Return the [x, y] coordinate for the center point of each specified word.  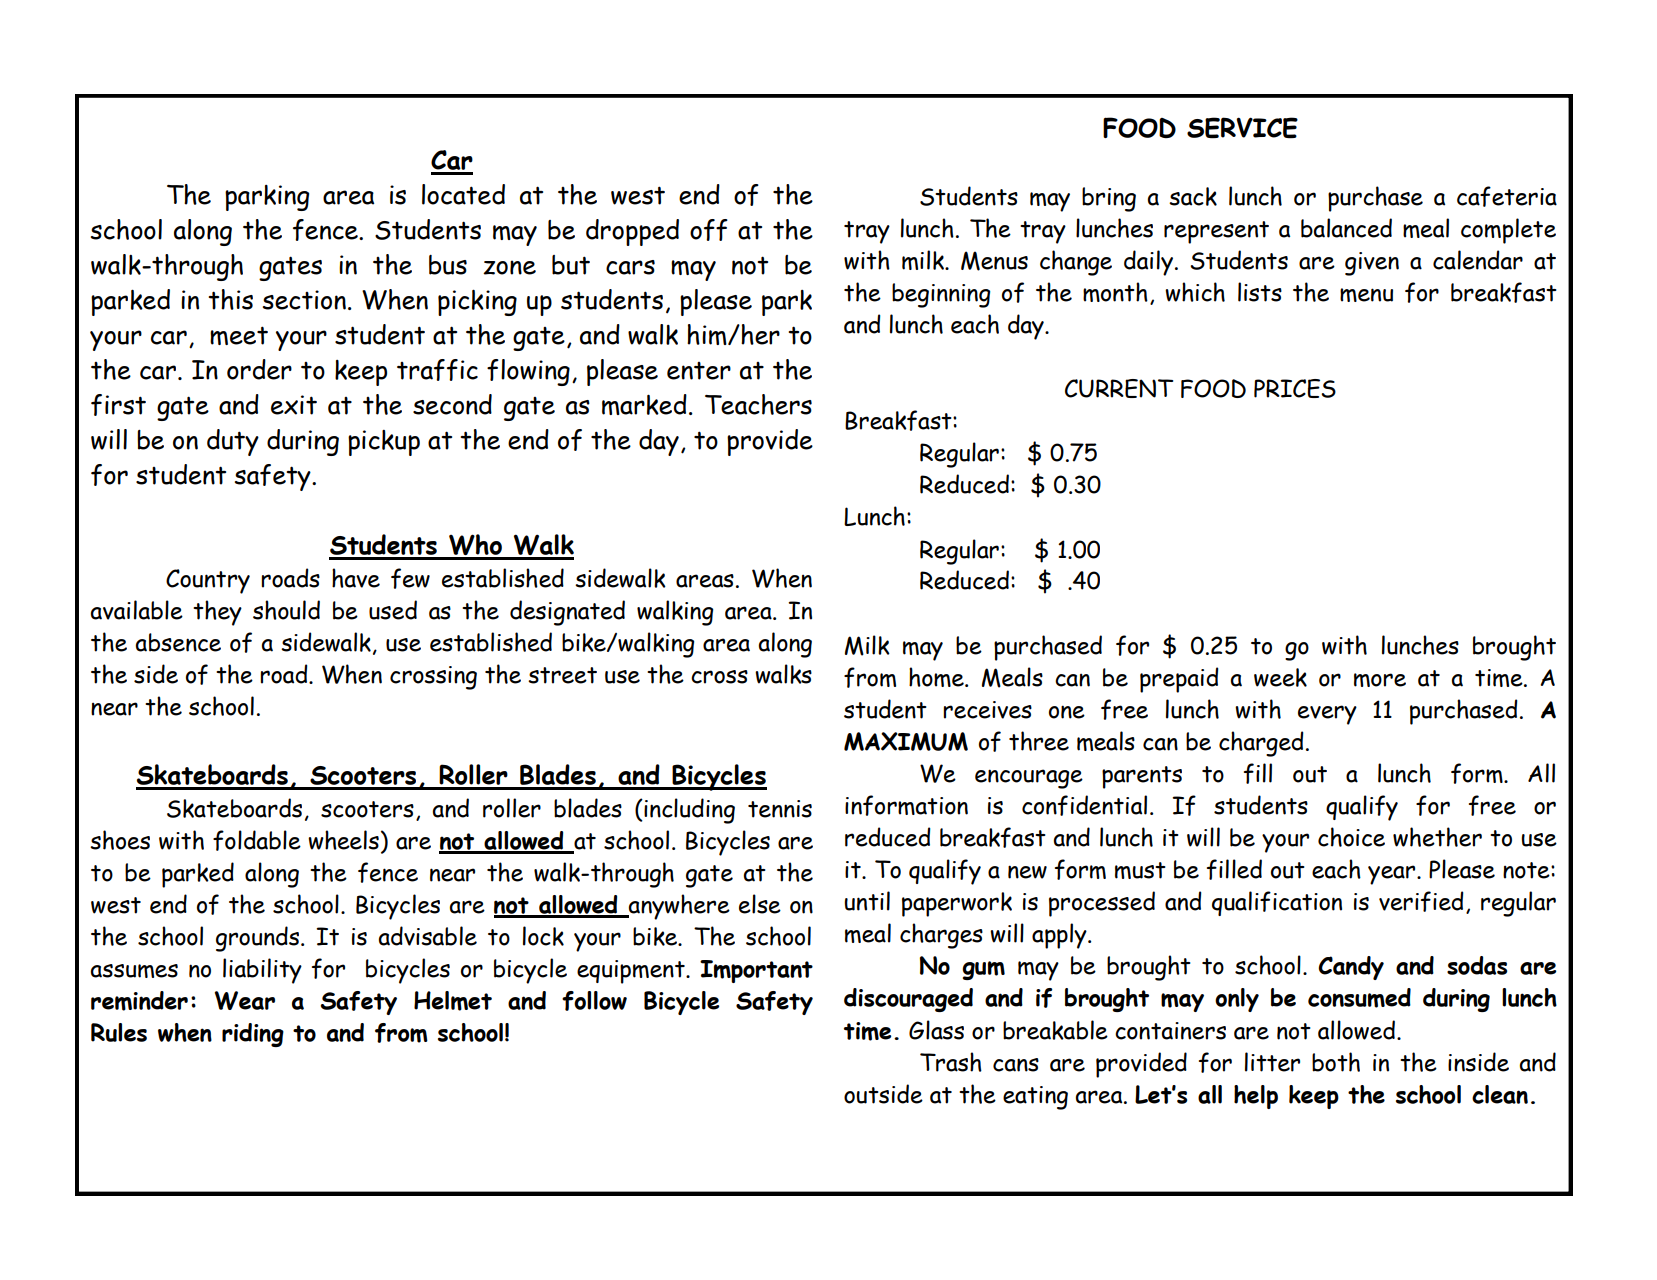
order [259, 369]
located [463, 194]
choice [1351, 837]
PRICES [1295, 388]
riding [253, 1035]
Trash [951, 1062]
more [1380, 680]
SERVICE [1242, 128]
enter [699, 371]
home [937, 677]
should [286, 610]
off [709, 230]
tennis [780, 809]
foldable [257, 840]
